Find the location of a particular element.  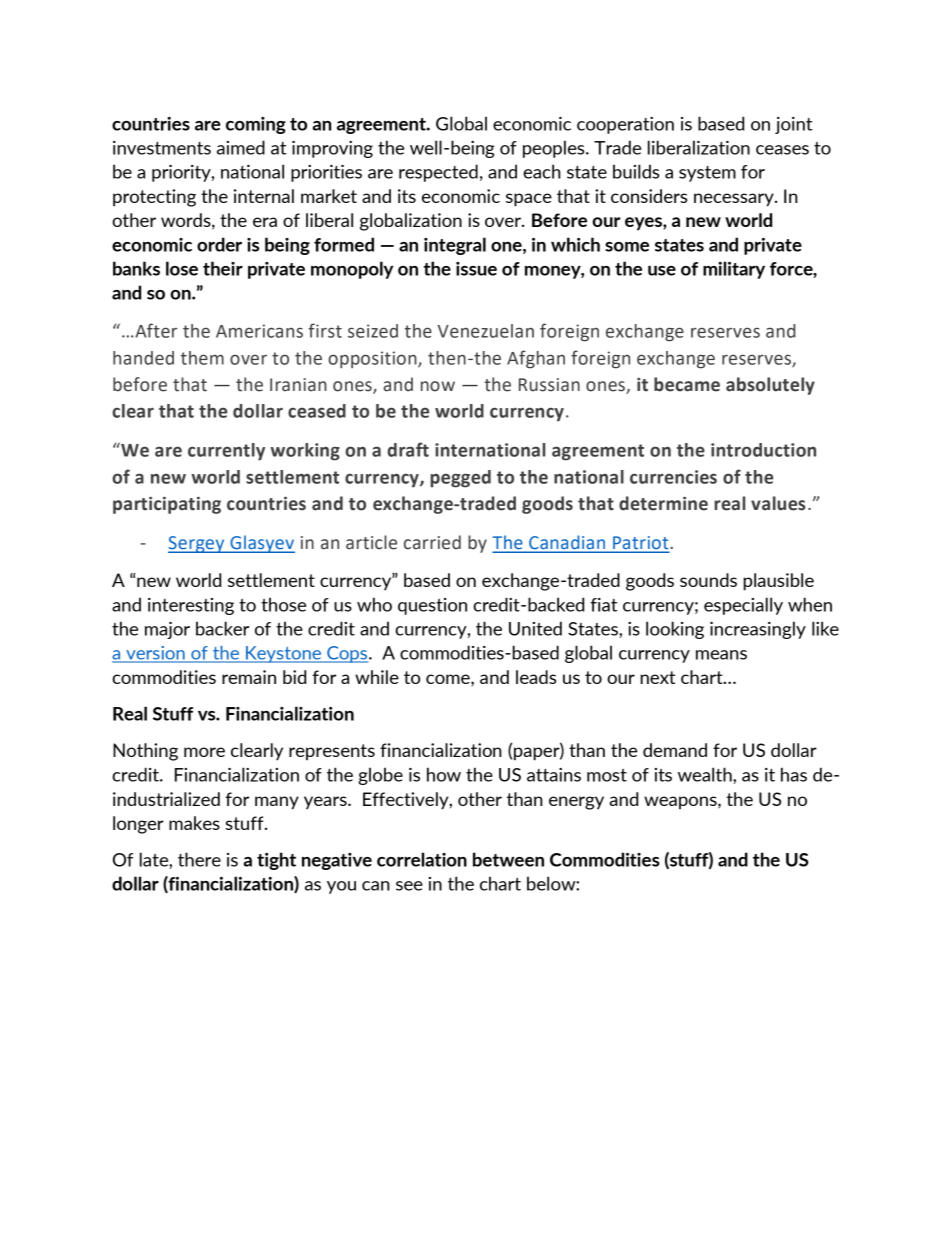

respected is located at coordinates (438, 173).
